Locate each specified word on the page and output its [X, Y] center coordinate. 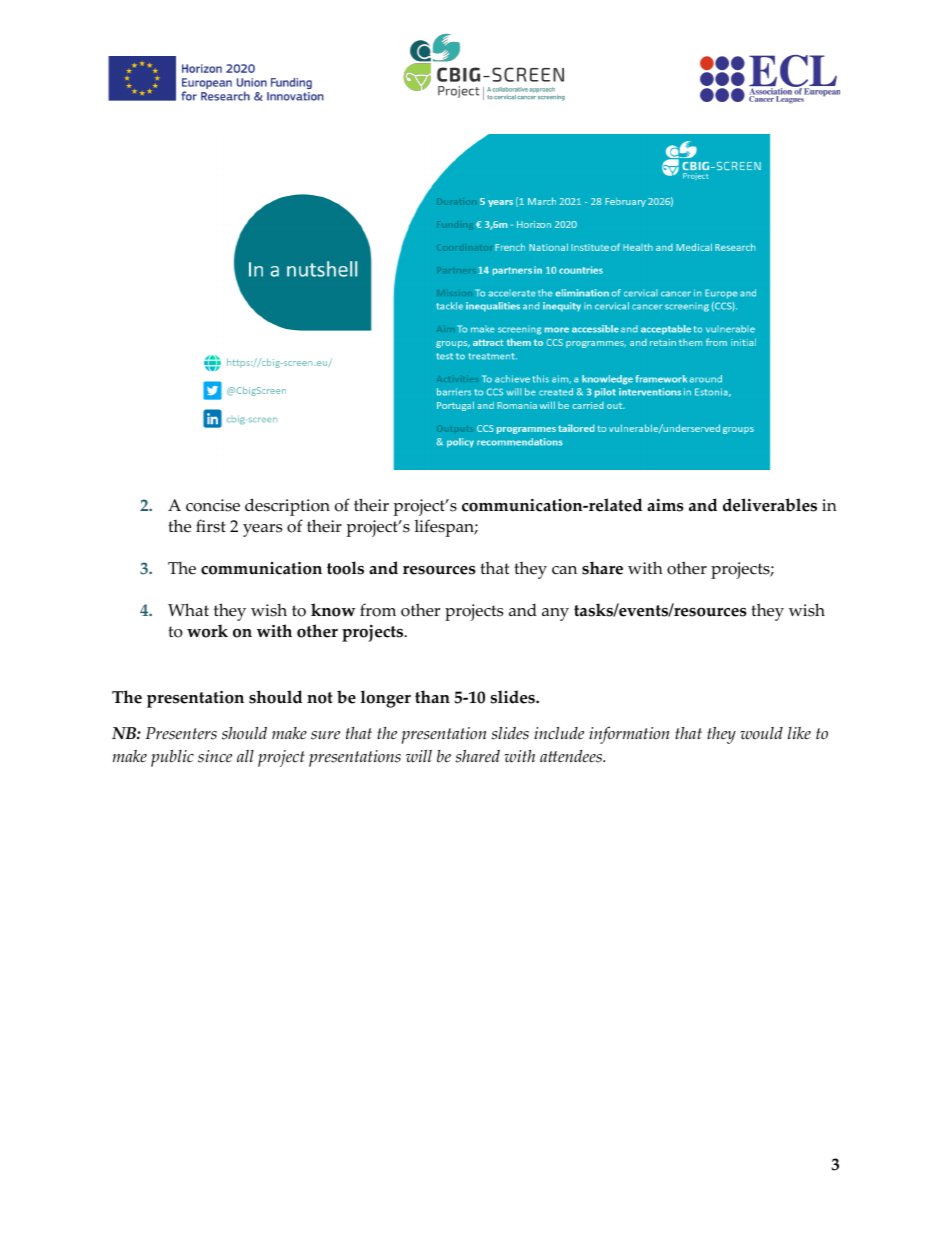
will [419, 756]
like [799, 733]
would [761, 733]
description [287, 507]
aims [665, 505]
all [245, 756]
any [555, 614]
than [432, 697]
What [188, 609]
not [320, 698]
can [564, 570]
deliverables [770, 505]
